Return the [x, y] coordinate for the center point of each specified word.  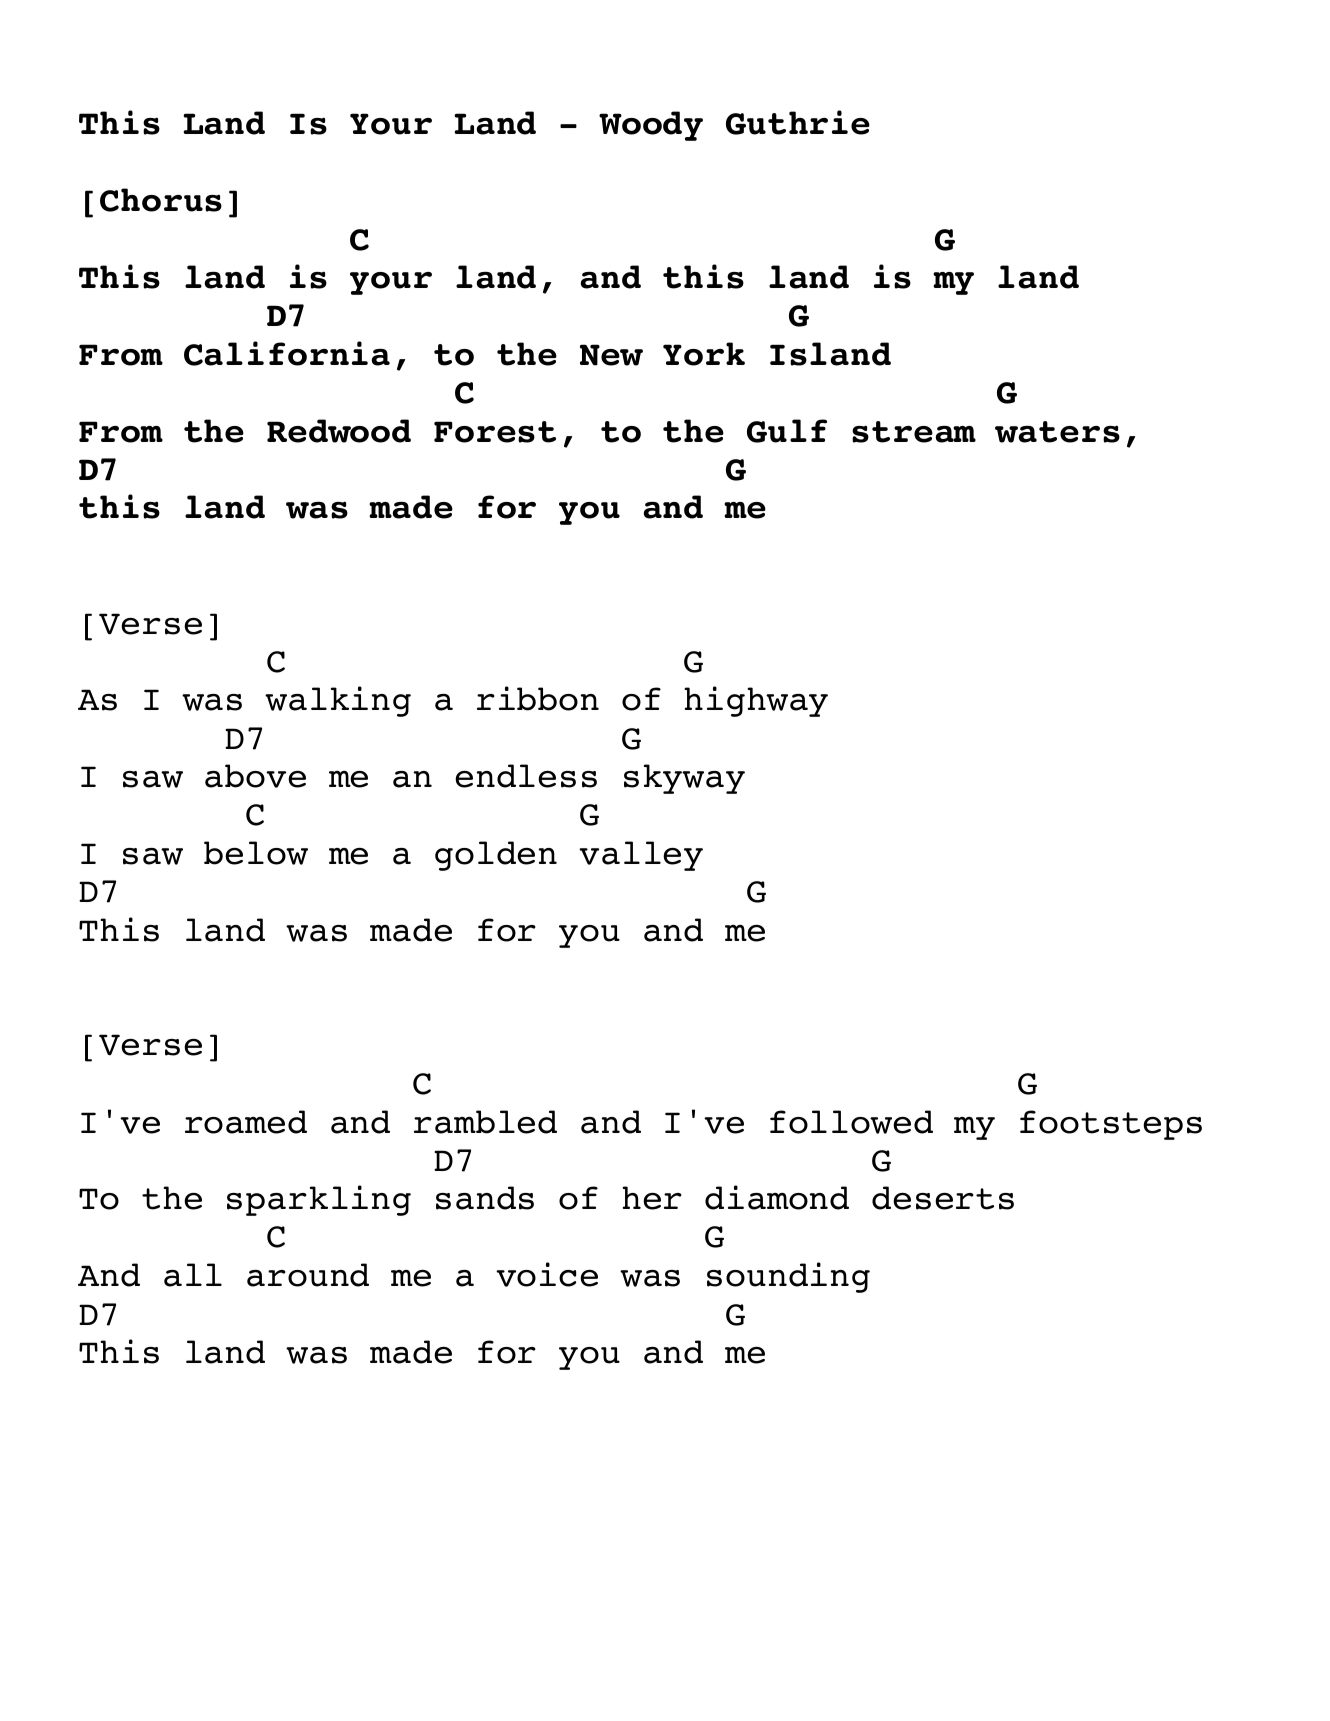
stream [914, 432]
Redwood [339, 431]
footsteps [1111, 1125]
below [256, 853]
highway [756, 701]
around [308, 1275]
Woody [651, 126]
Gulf [787, 431]
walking [338, 701]
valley [641, 856]
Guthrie [798, 122]
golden [496, 856]
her [652, 1198]
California [287, 353]
